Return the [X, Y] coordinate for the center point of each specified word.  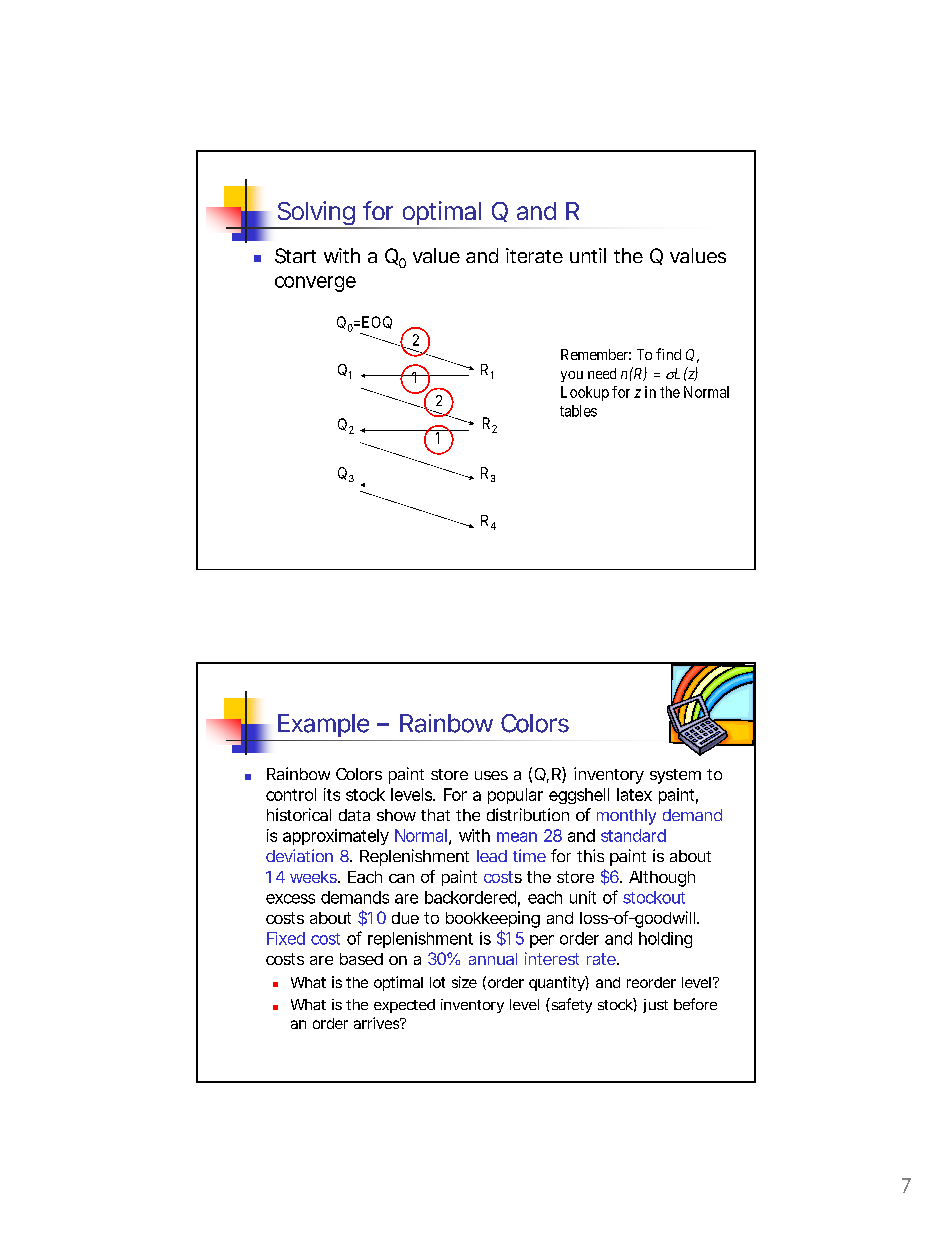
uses [491, 775]
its [332, 794]
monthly [626, 817]
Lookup [585, 393]
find [668, 354]
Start [295, 256]
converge [315, 284]
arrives [376, 1023]
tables [578, 411]
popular [515, 796]
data [354, 815]
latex [634, 794]
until [588, 255]
